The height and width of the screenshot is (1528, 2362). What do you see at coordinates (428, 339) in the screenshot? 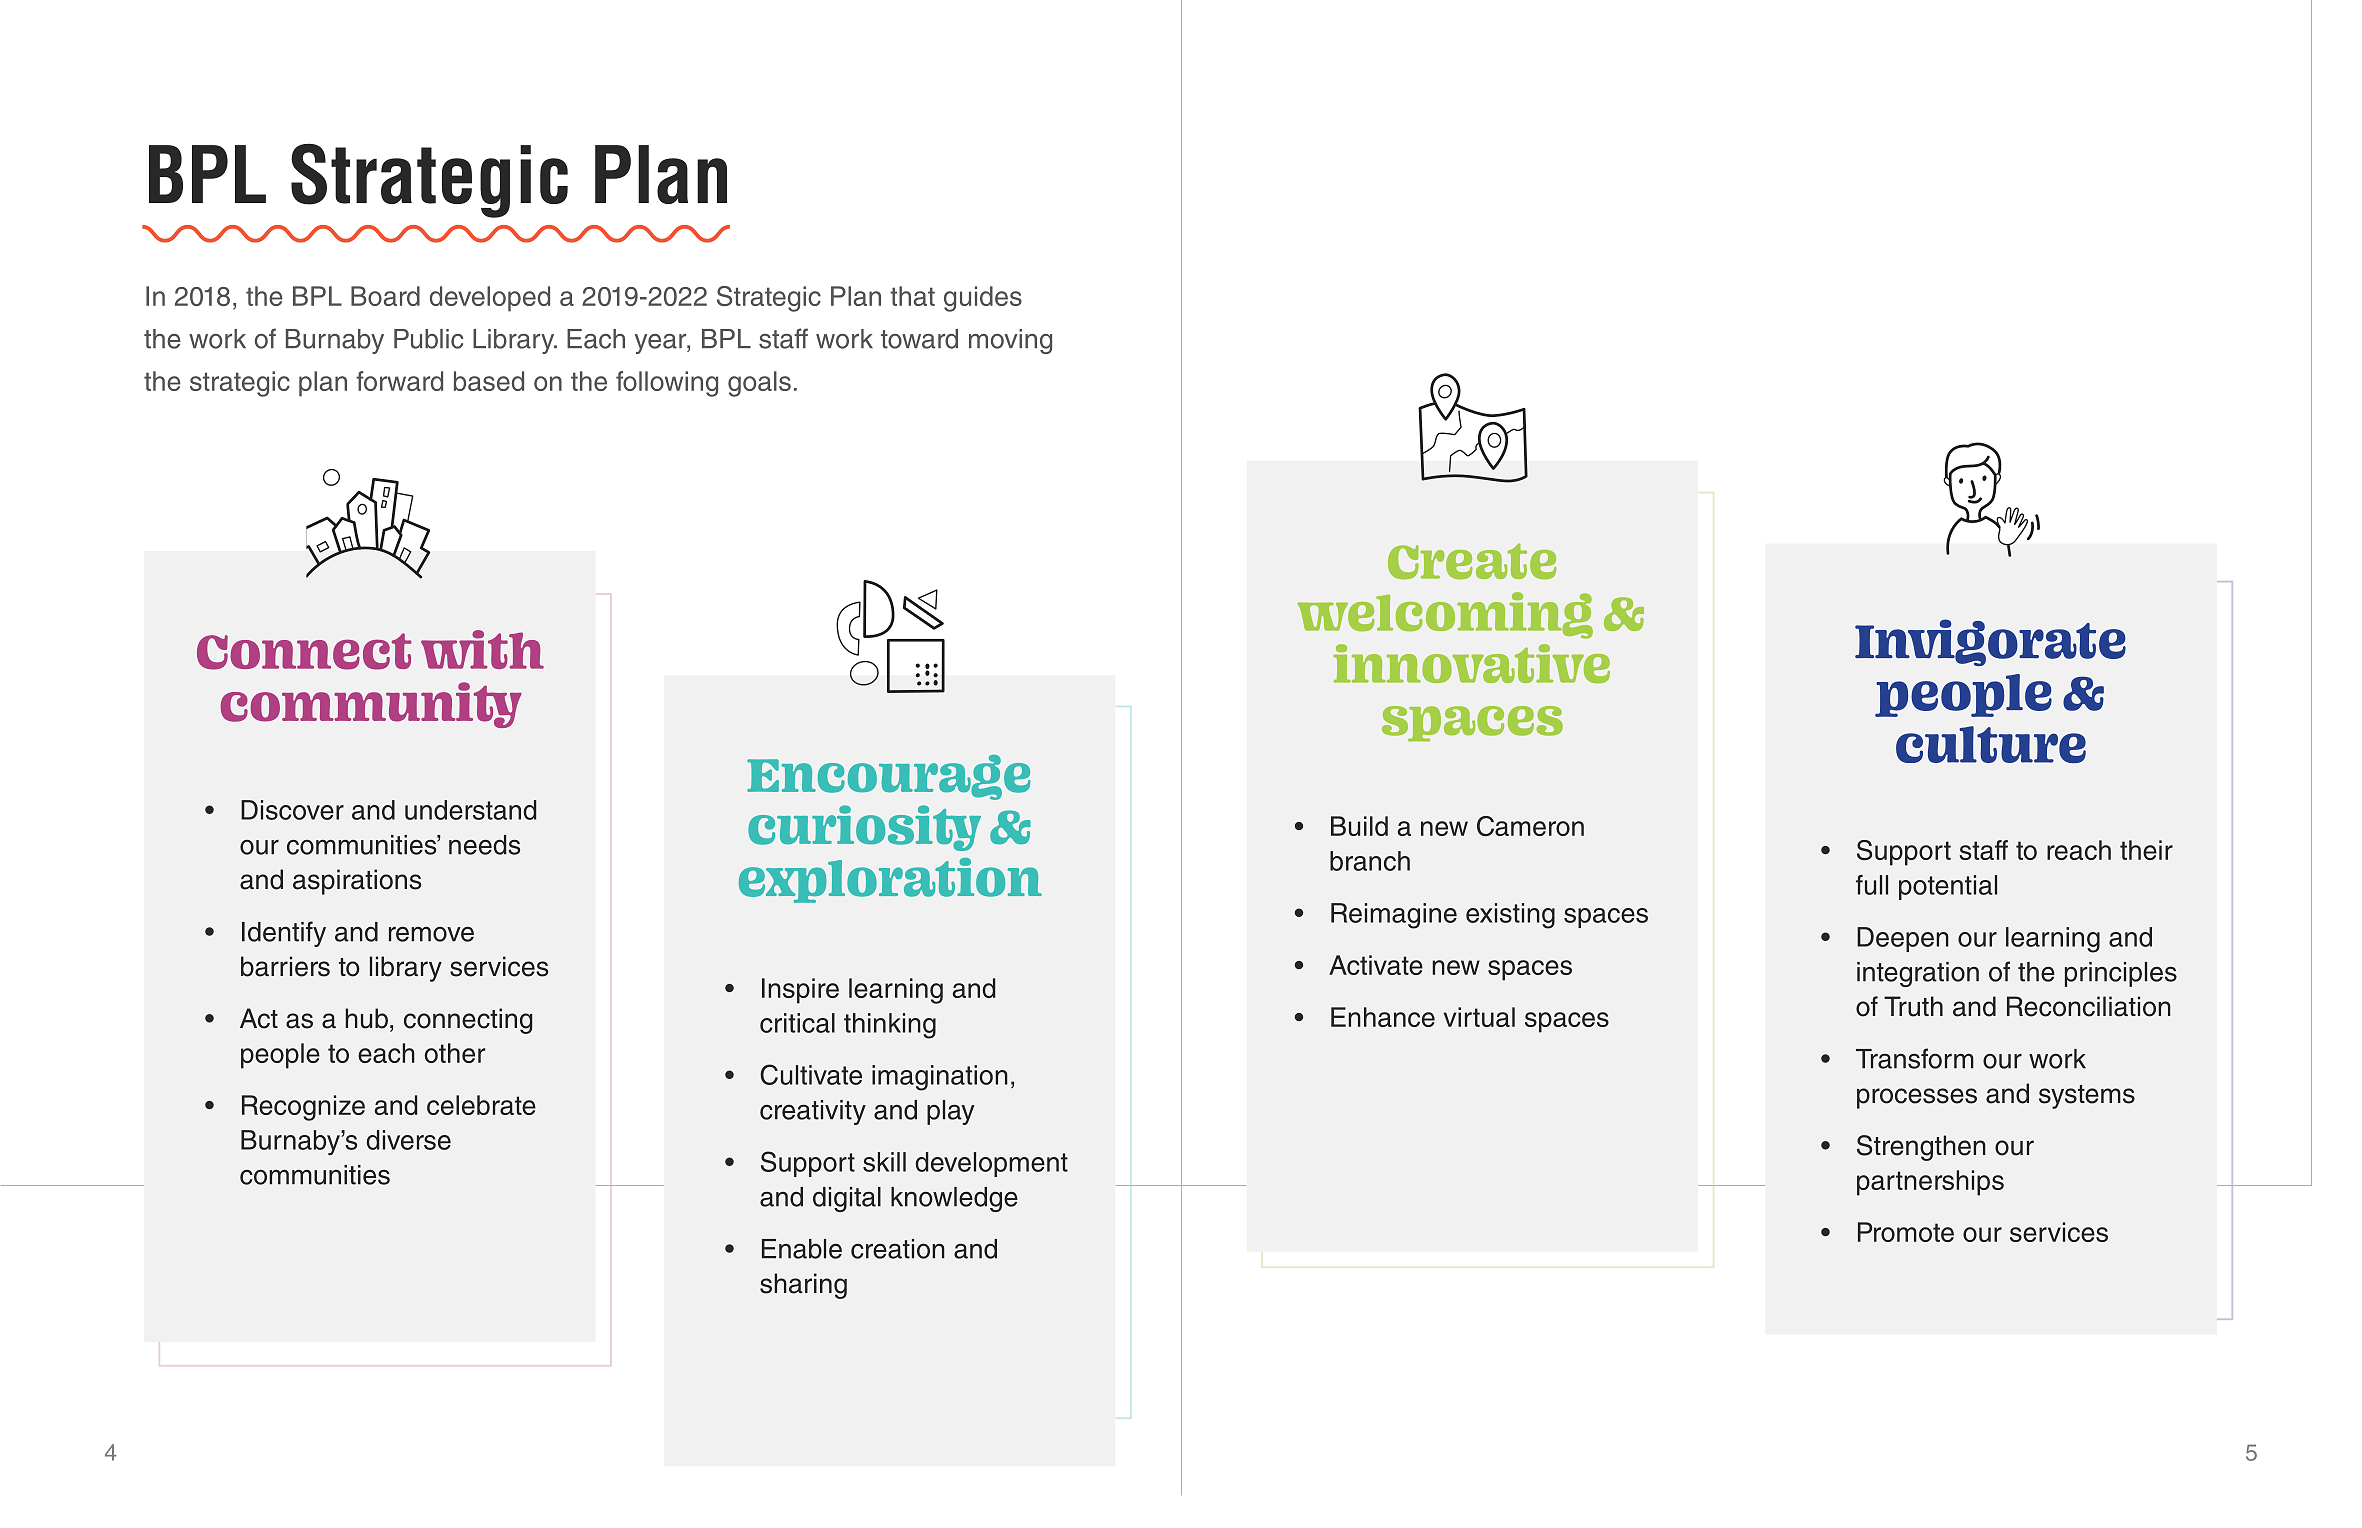
I see `Public` at bounding box center [428, 339].
